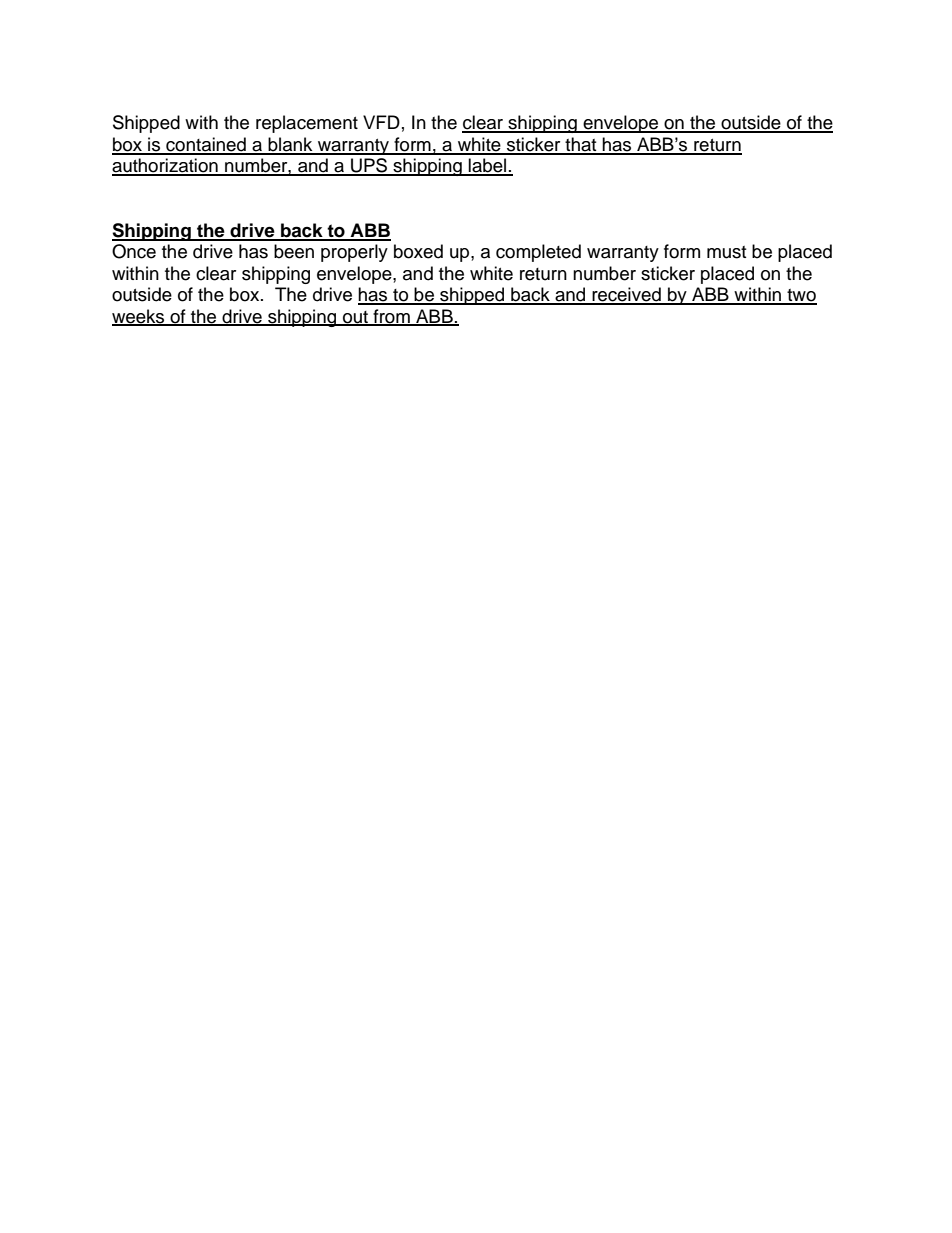 Image resolution: width=952 pixels, height=1233 pixels. Describe the element at coordinates (538, 253) in the screenshot. I see `completed` at that location.
